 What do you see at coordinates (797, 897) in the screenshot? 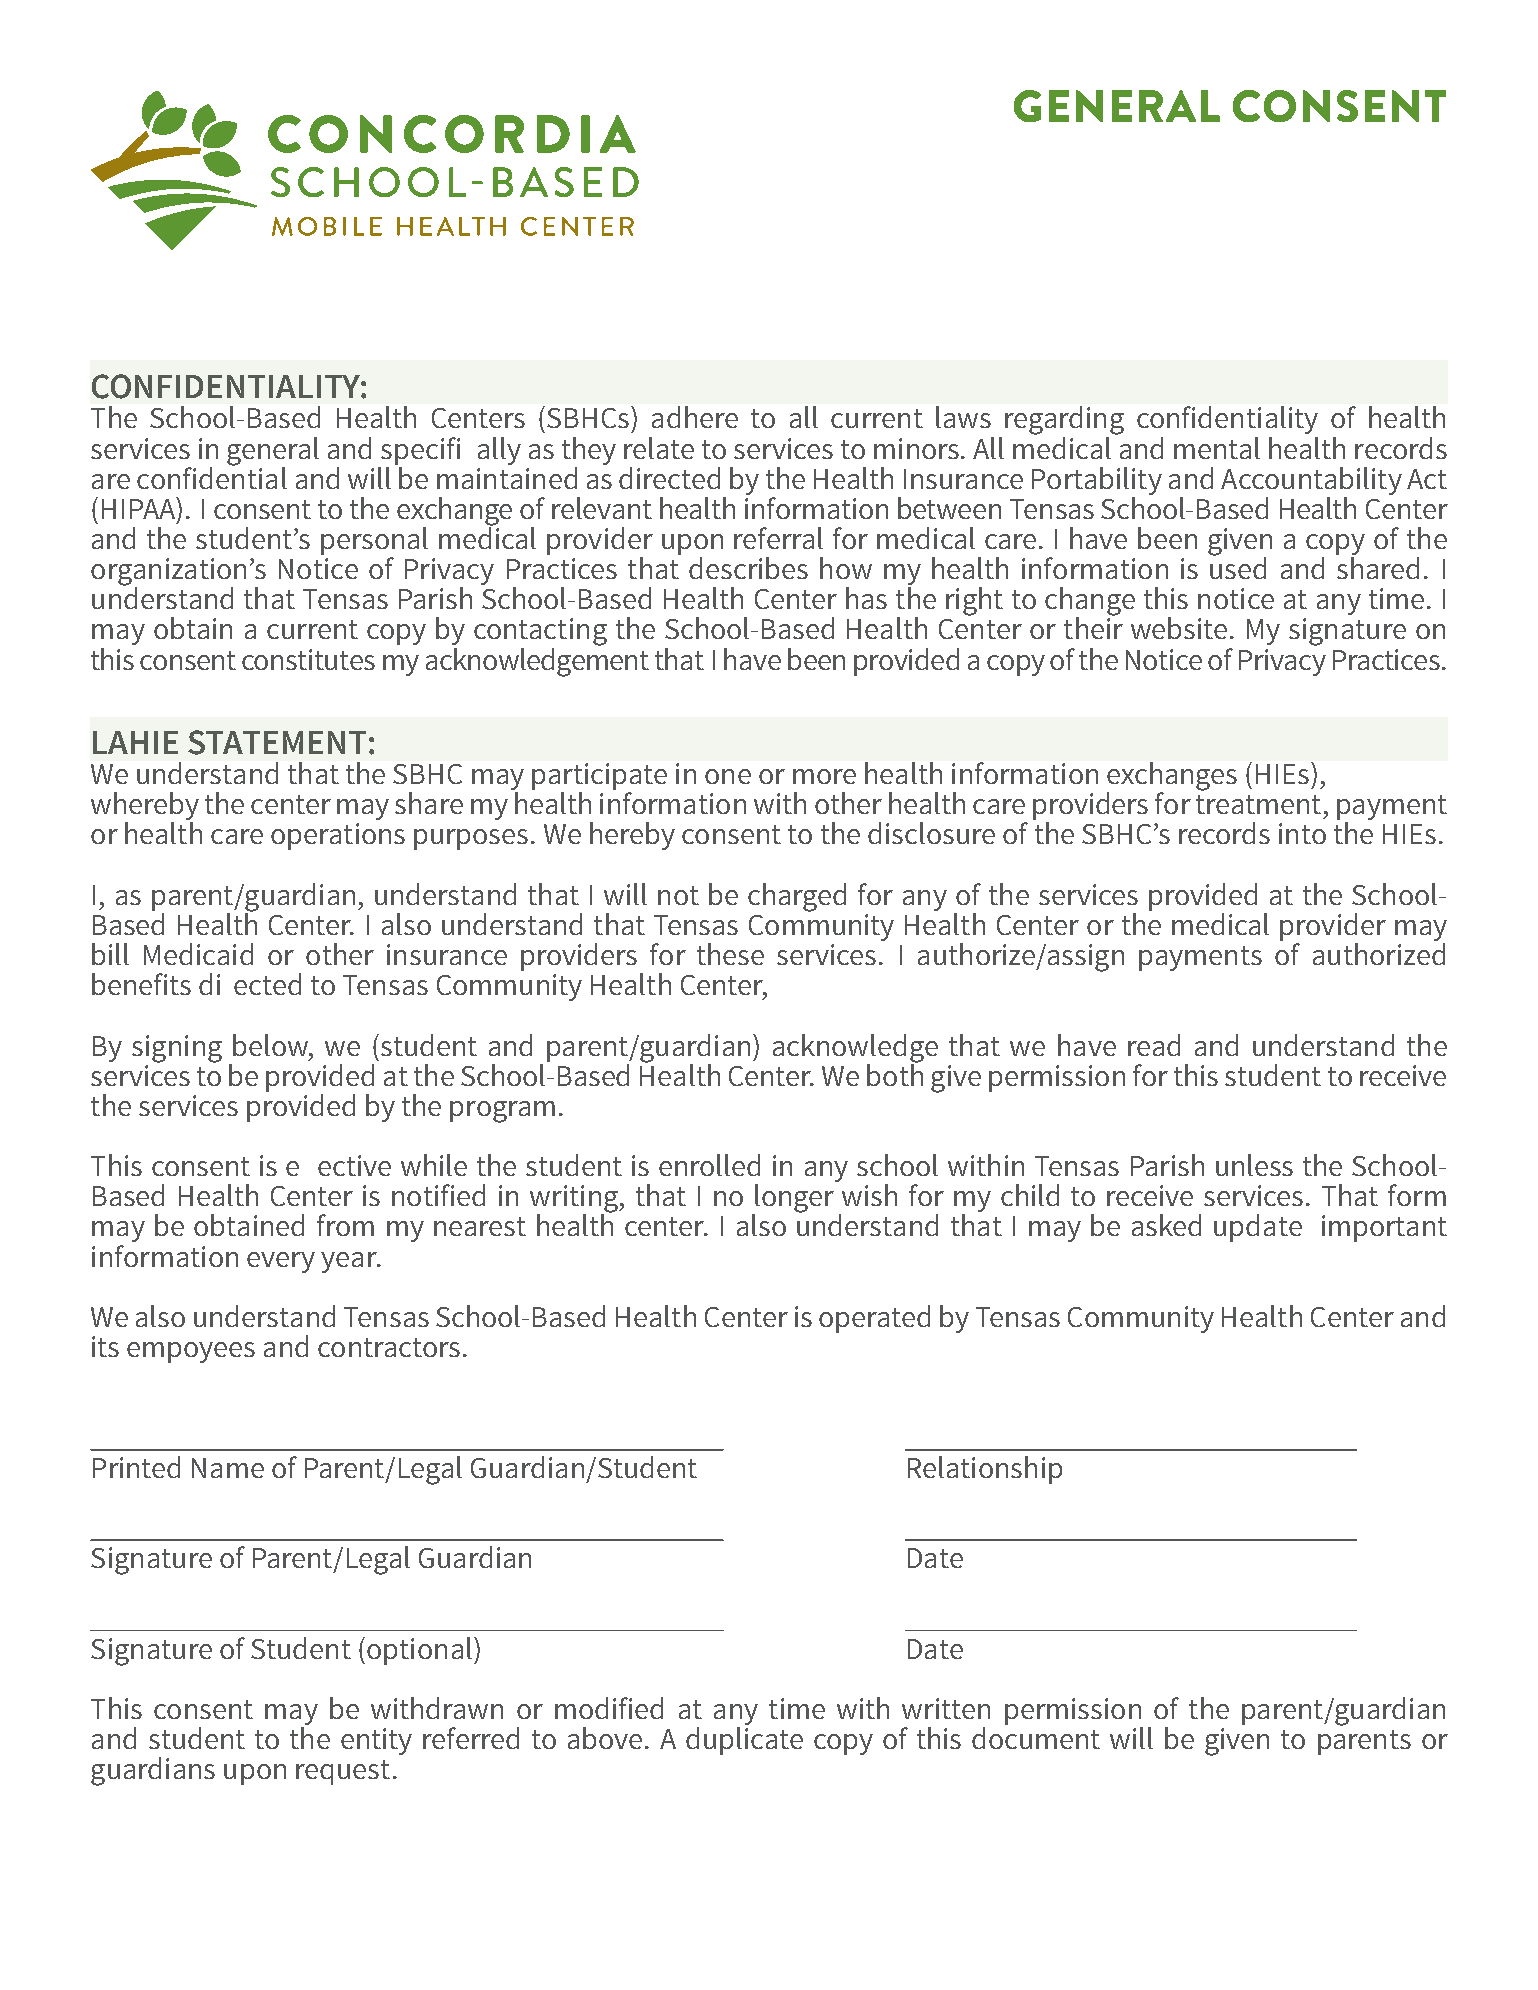
I see `charged` at bounding box center [797, 897].
